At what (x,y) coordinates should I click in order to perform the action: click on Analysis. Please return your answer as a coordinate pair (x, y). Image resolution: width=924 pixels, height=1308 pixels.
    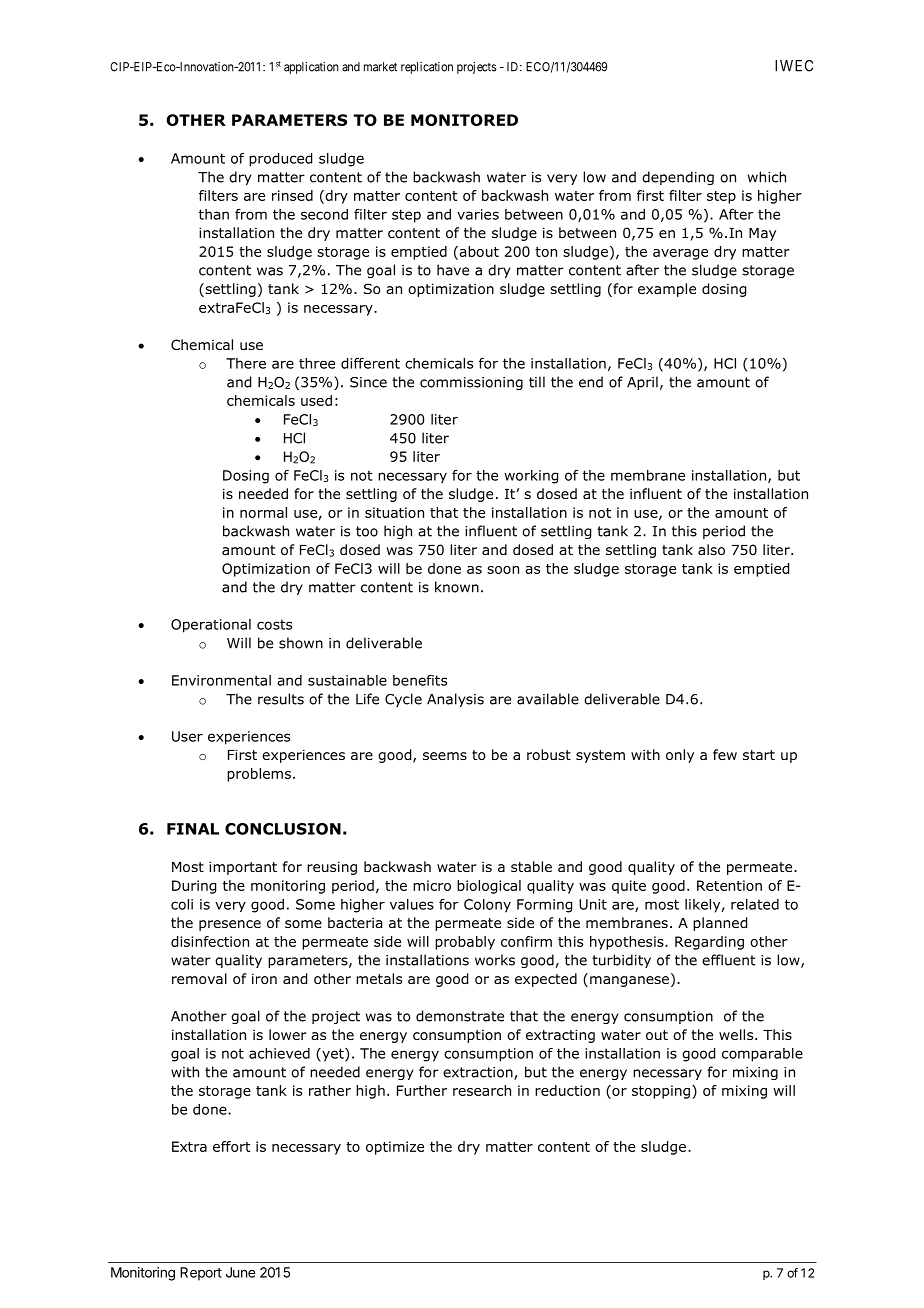
    Looking at the image, I should click on (455, 700).
